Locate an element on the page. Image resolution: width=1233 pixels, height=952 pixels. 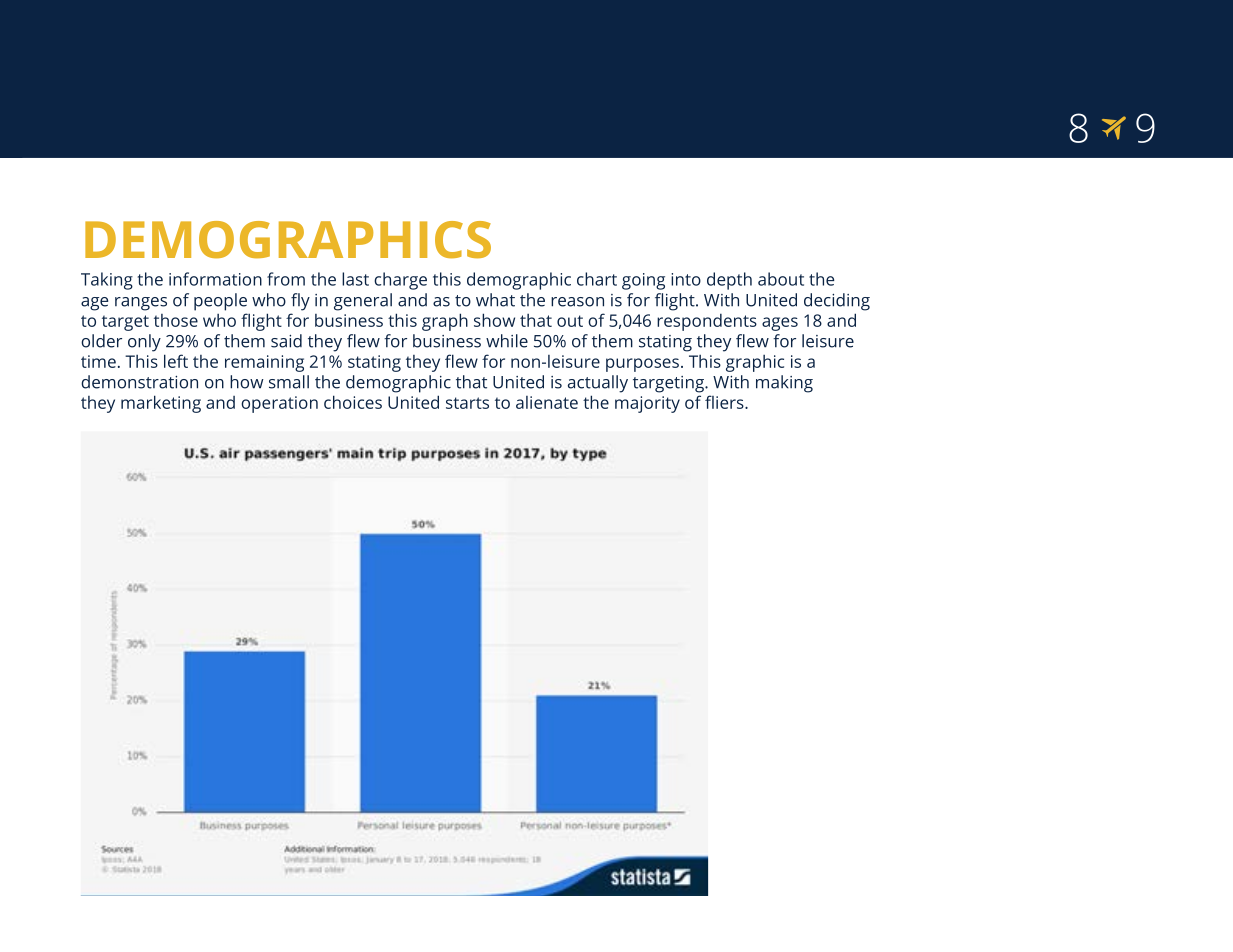
charge is located at coordinates (400, 281).
